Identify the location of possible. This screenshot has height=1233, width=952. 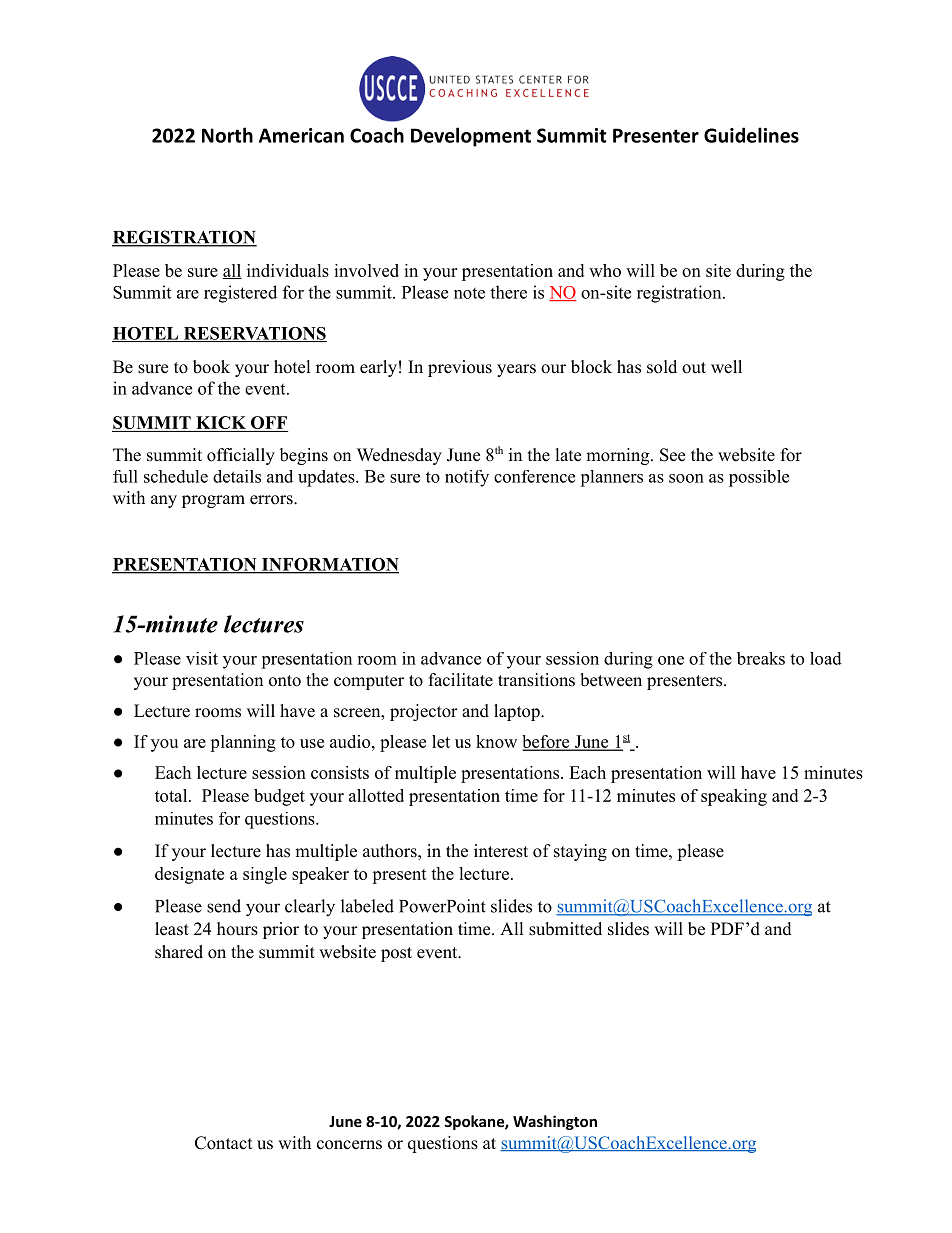
(759, 478).
